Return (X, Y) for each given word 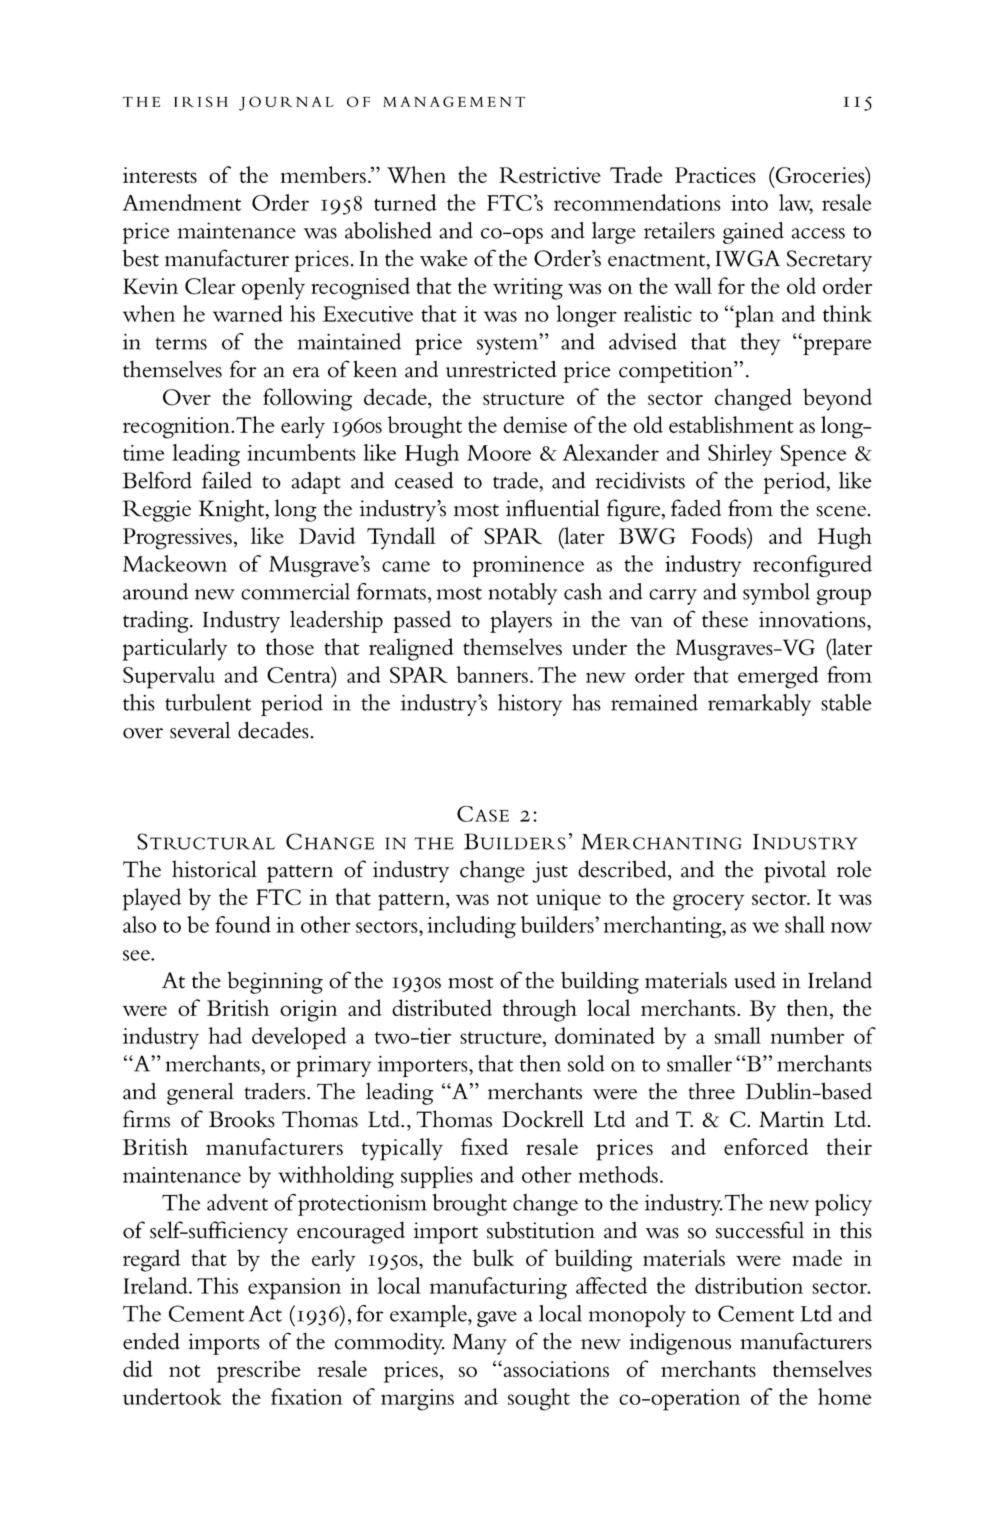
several (200, 730)
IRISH (201, 101)
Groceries (820, 175)
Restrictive (550, 175)
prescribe (259, 1371)
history (530, 705)
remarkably (759, 705)
